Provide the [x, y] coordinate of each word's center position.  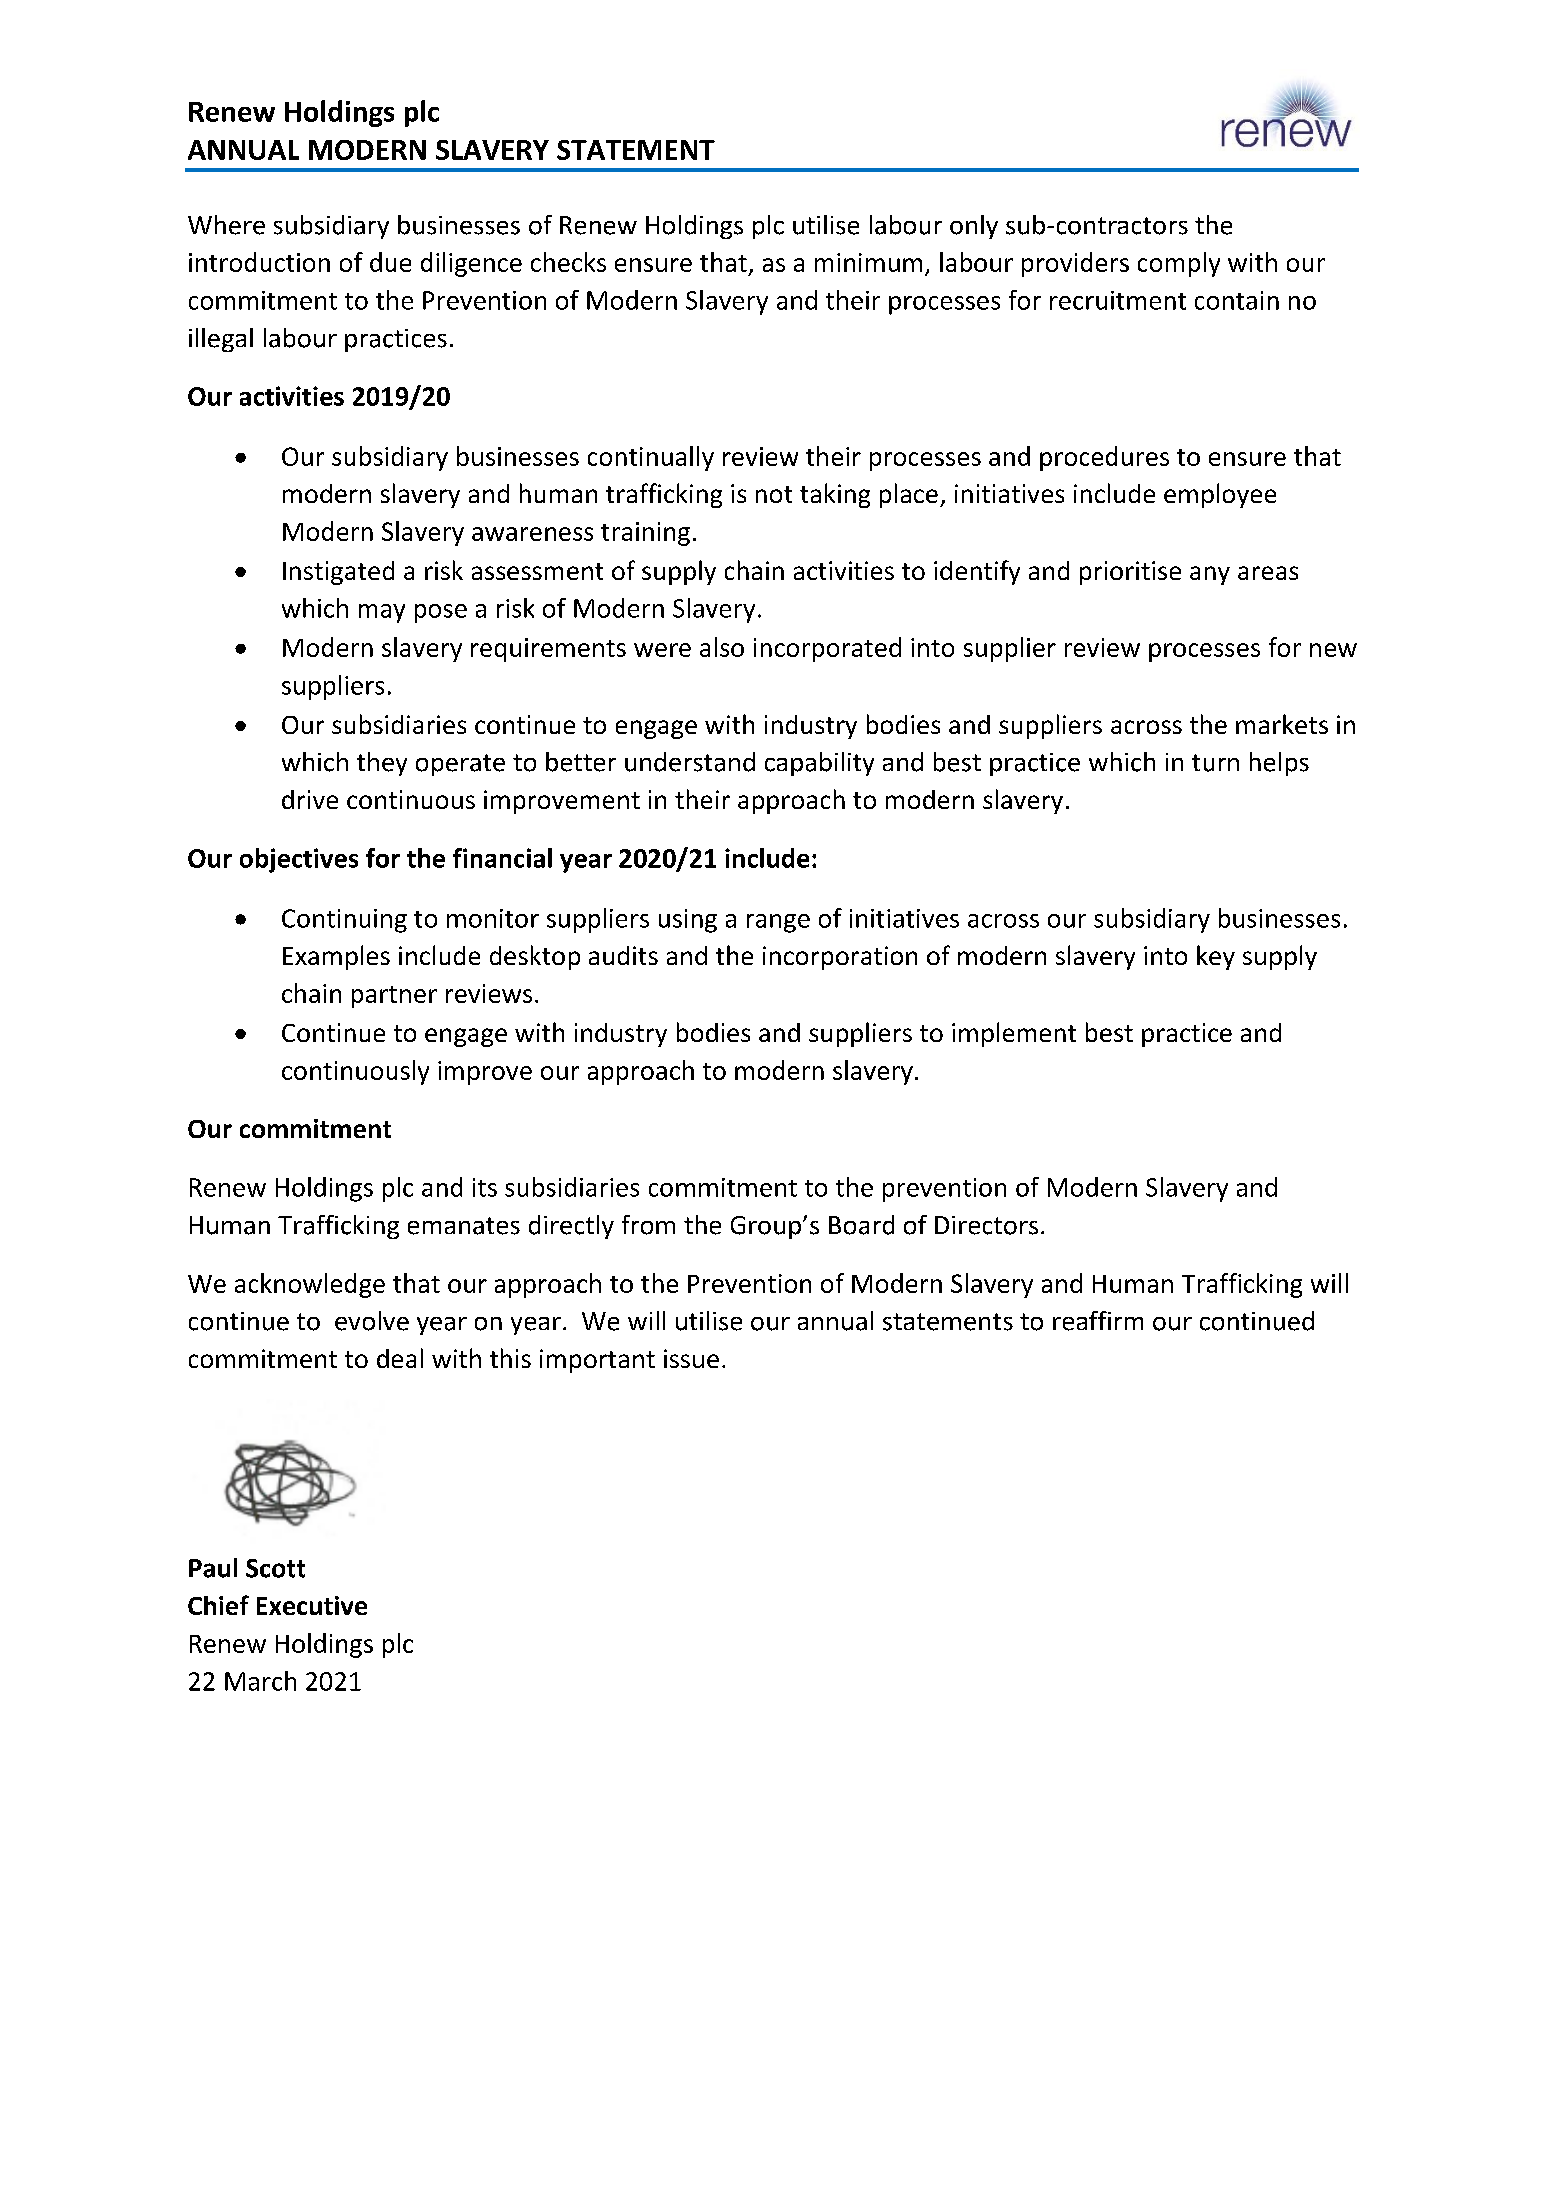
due [390, 262]
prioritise [1130, 573]
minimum [868, 262]
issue [691, 1358]
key [1216, 957]
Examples [336, 957]
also [722, 647]
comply [1179, 264]
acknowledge [310, 1285]
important [597, 1361]
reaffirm [1098, 1321]
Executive [312, 1605]
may [382, 613]
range [778, 923]
